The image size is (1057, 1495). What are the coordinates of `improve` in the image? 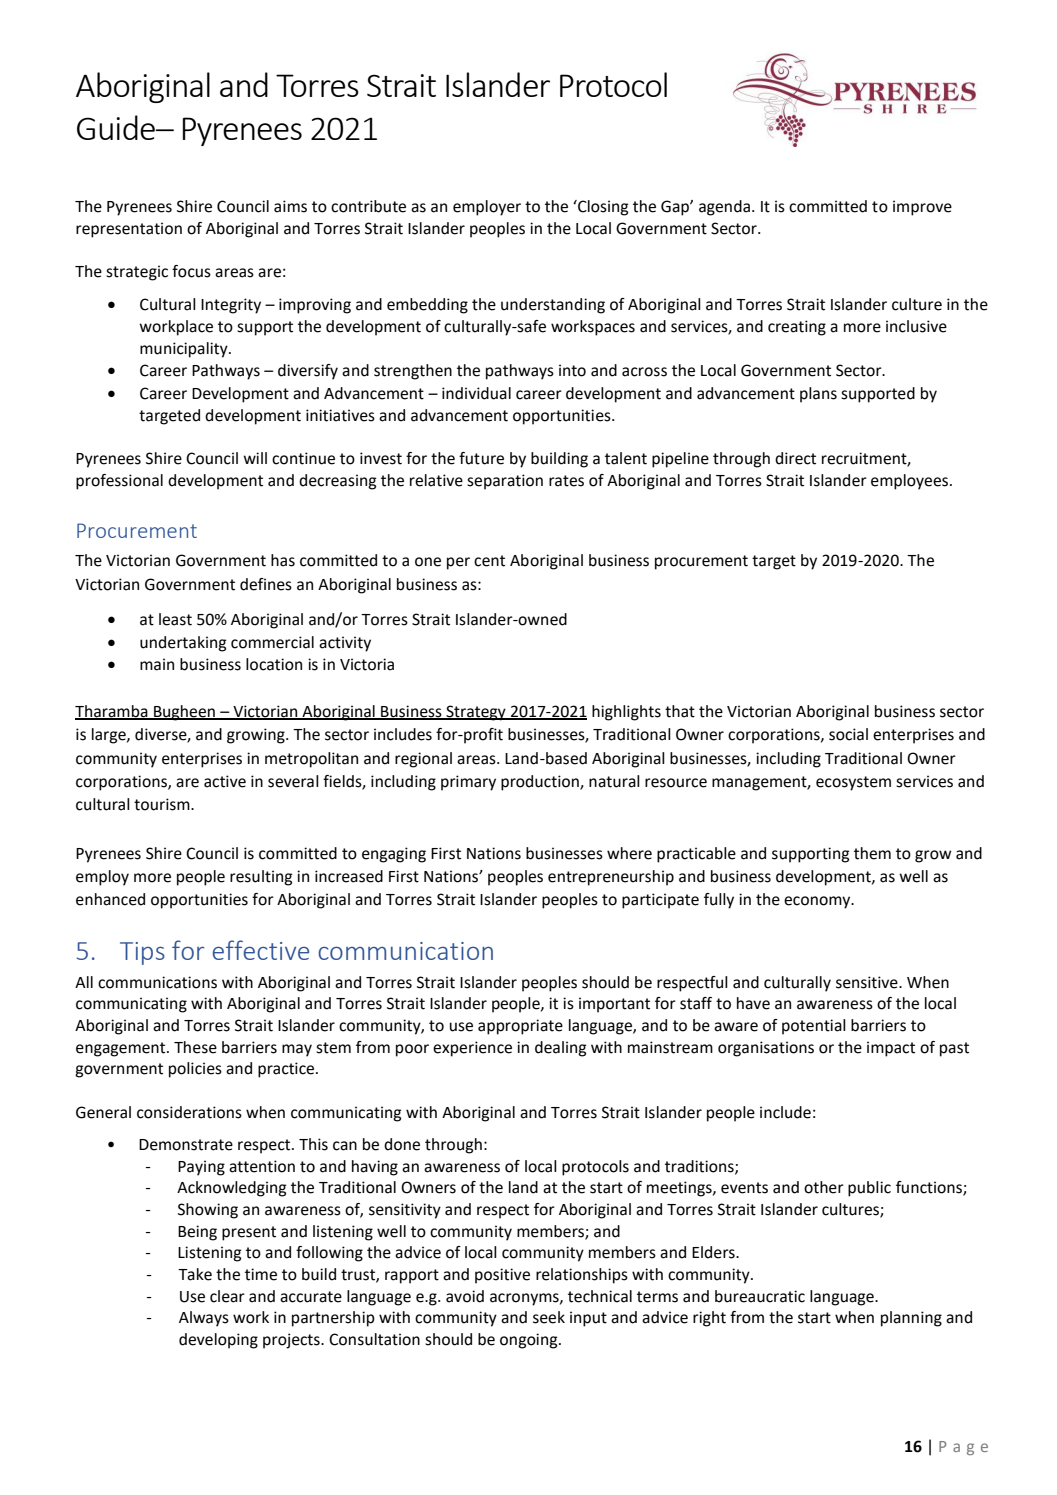 It's located at (922, 208).
